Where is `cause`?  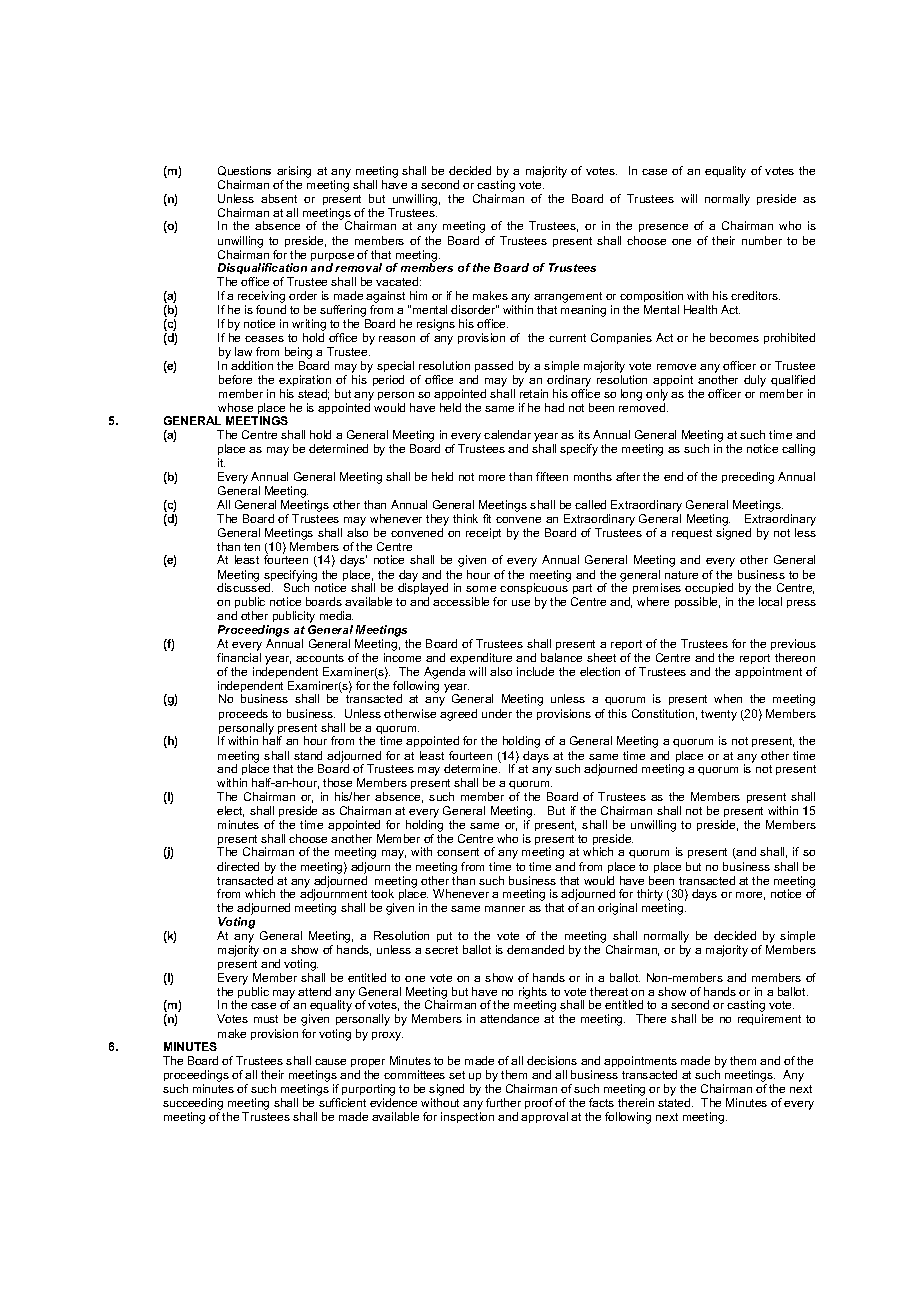 cause is located at coordinates (330, 1062).
